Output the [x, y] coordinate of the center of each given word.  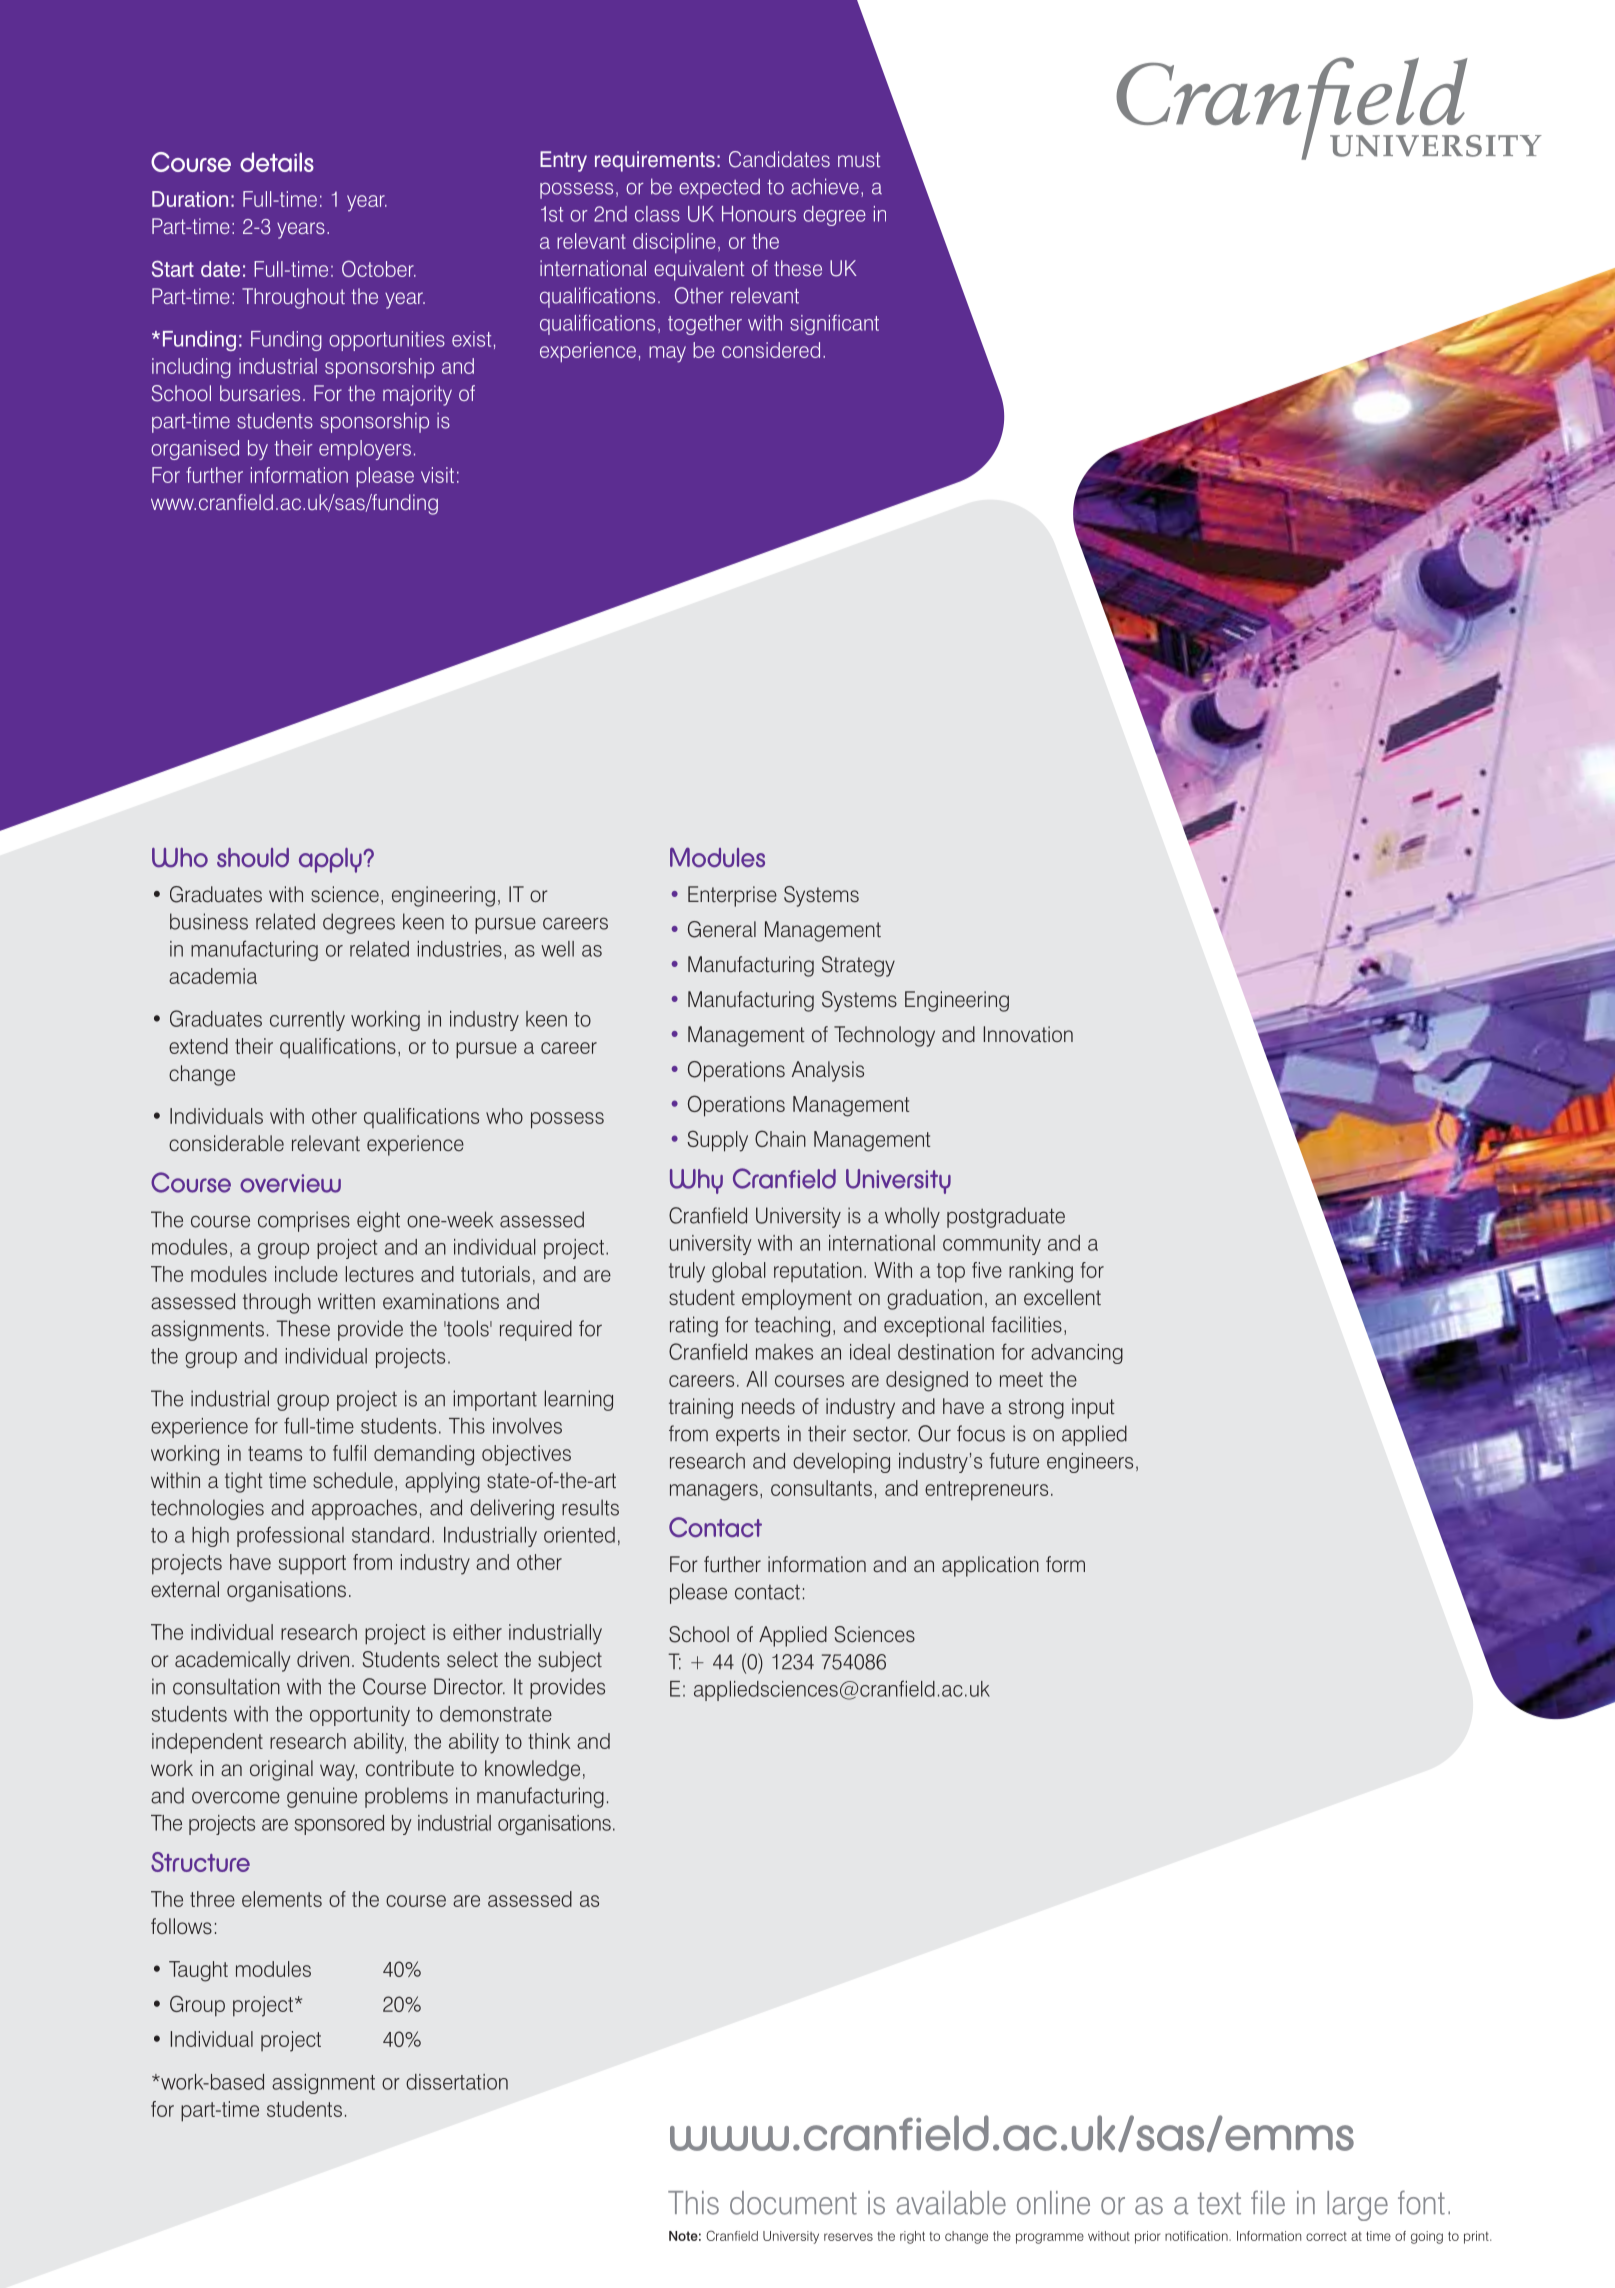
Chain [780, 1138]
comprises [304, 1221]
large [1357, 2206]
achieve [825, 186]
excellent [1062, 1297]
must [859, 159]
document [793, 2203]
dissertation [457, 2082]
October [379, 268]
